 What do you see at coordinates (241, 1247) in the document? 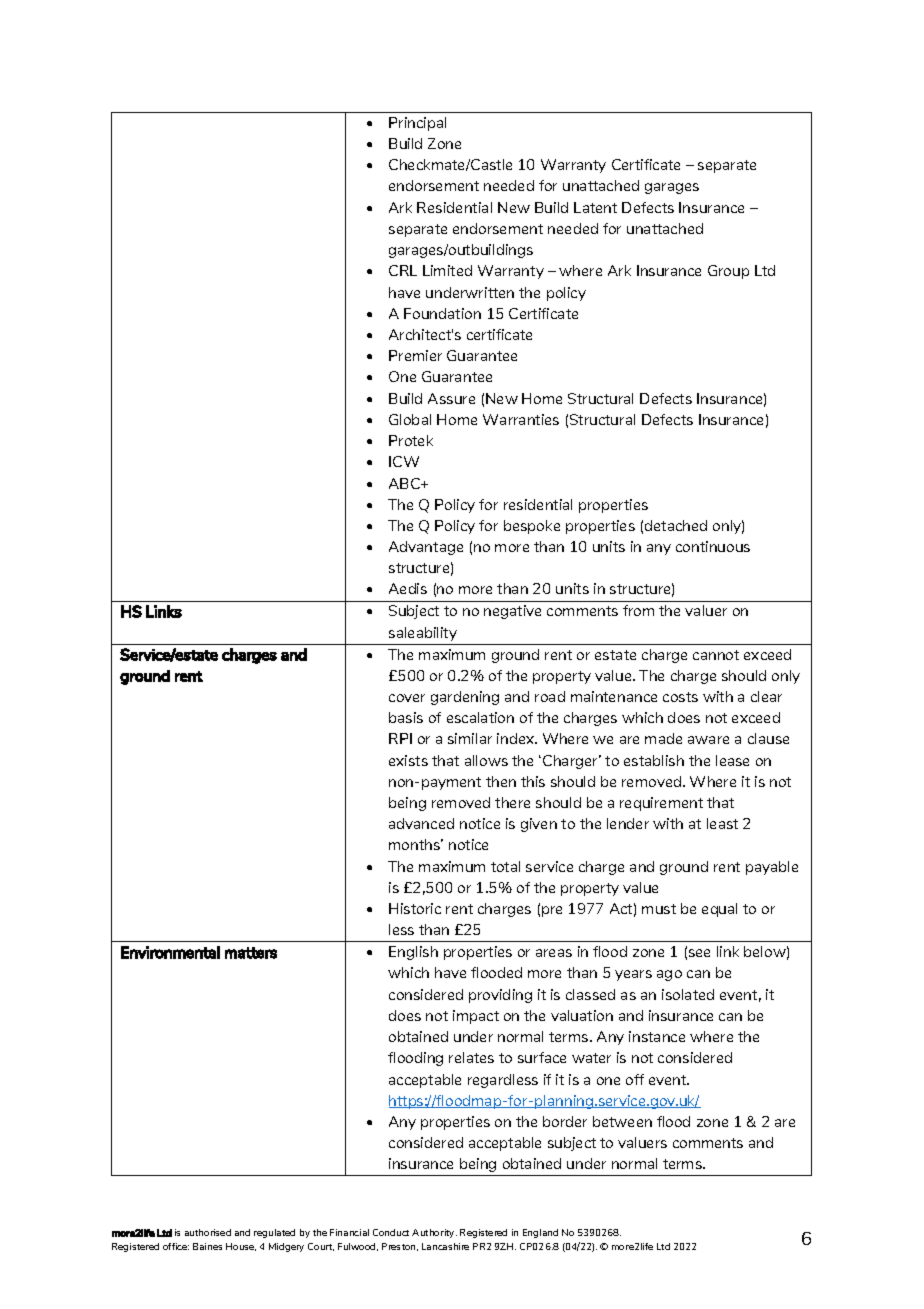
I see `House` at bounding box center [241, 1247].
